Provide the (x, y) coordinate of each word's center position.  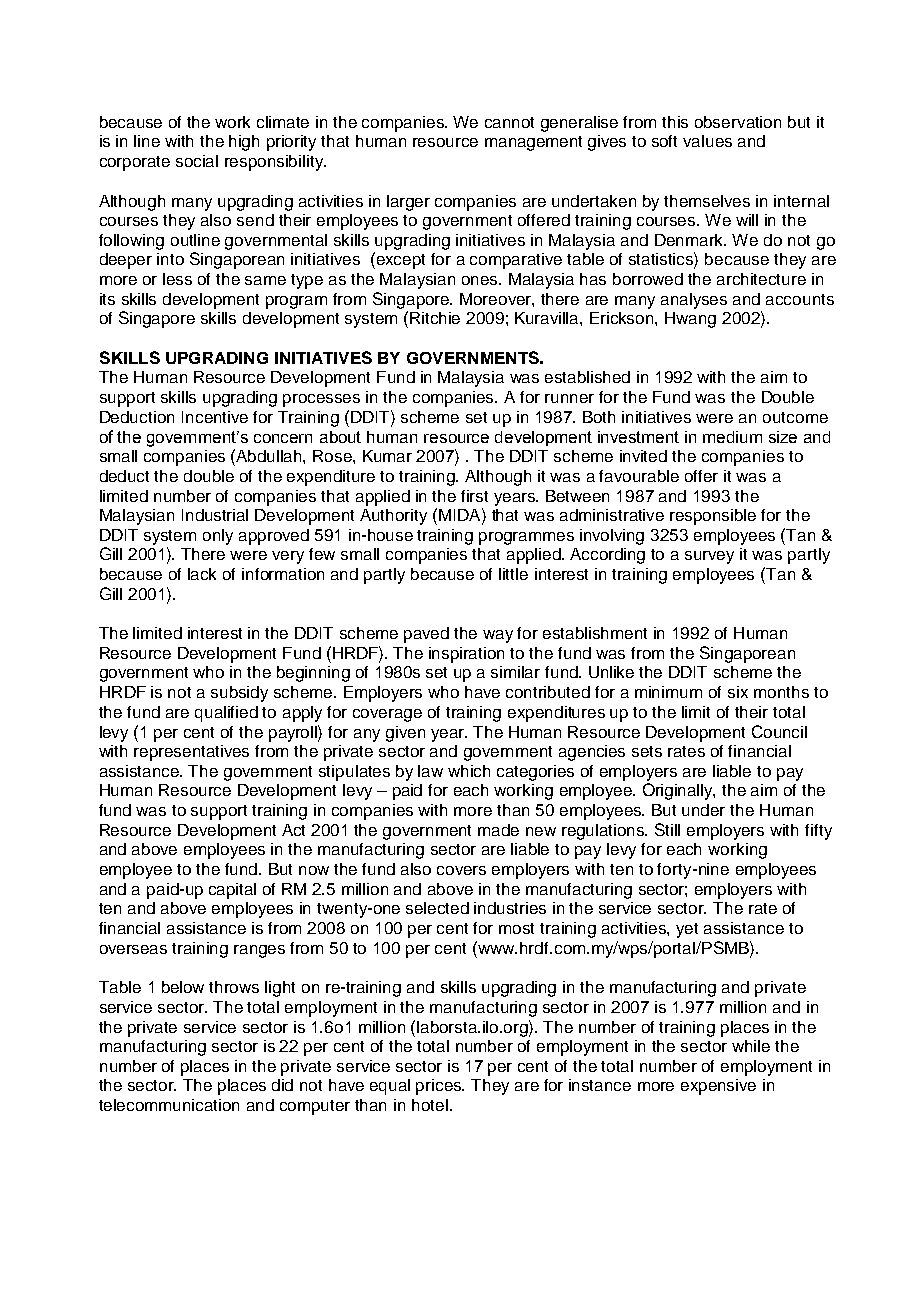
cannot (509, 122)
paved (426, 635)
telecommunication (169, 1105)
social (197, 161)
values (707, 141)
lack (202, 574)
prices (440, 1087)
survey (709, 557)
